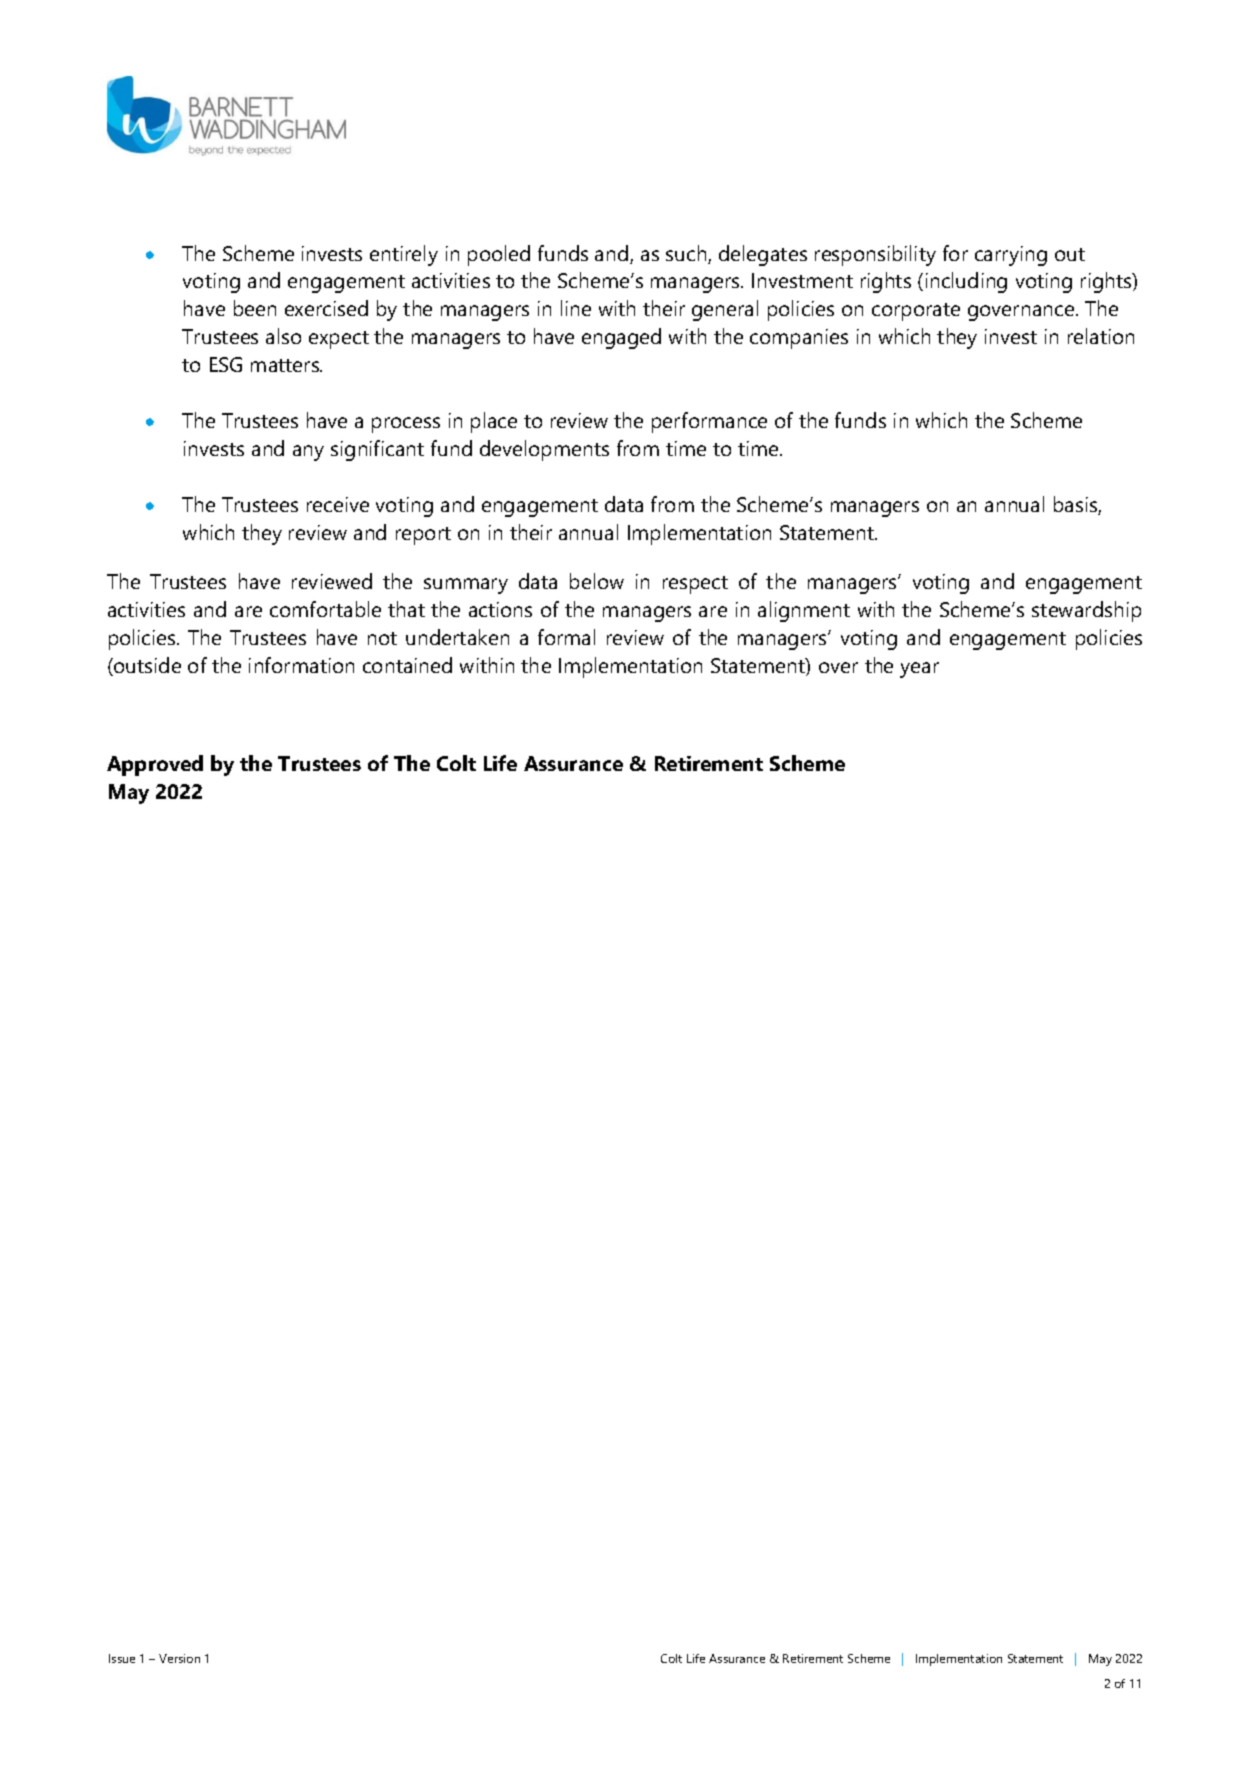 The height and width of the screenshot is (1769, 1251). Describe the element at coordinates (576, 308) in the screenshot. I see `line` at that location.
